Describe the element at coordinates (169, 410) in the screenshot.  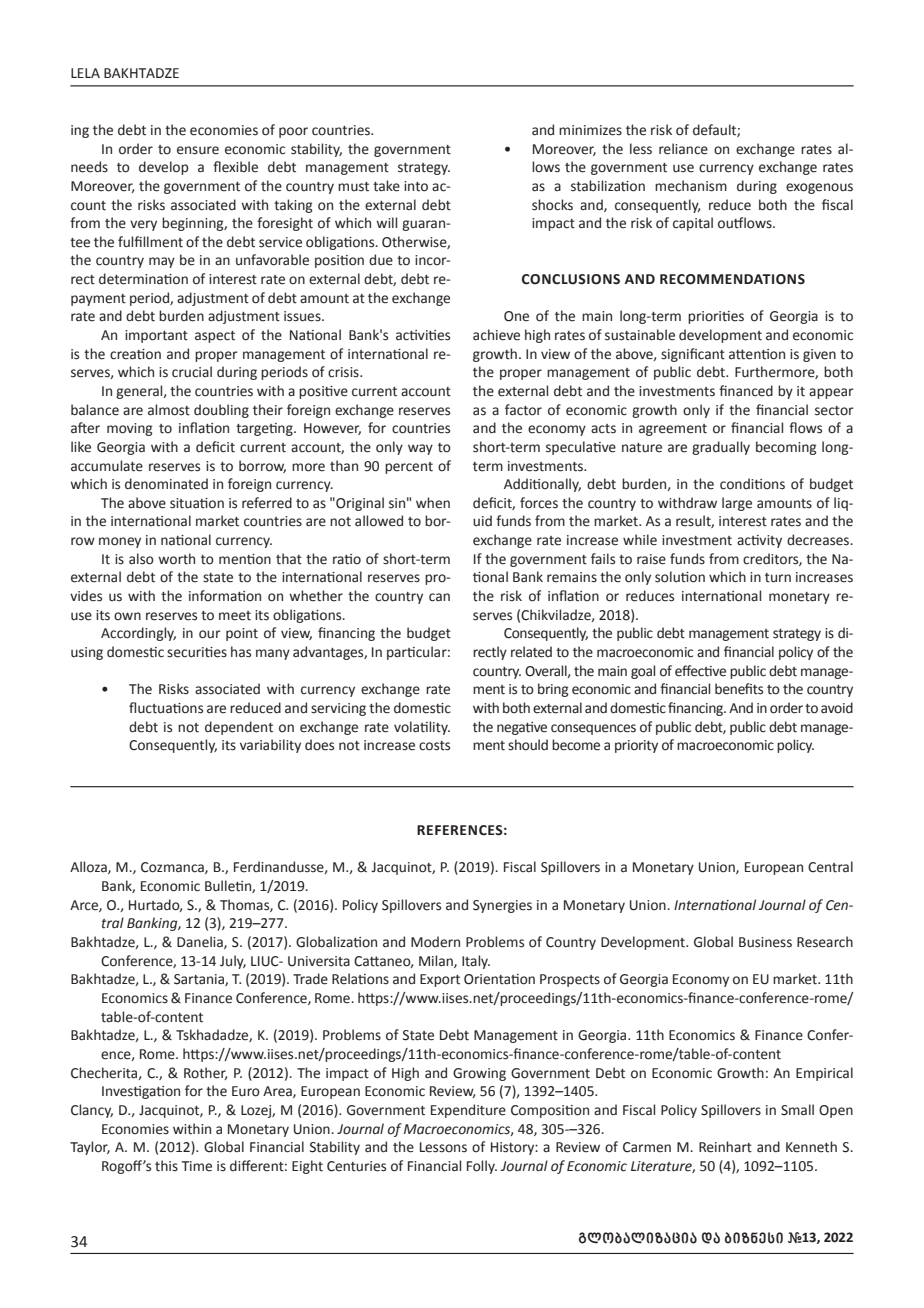
I see `almost` at that location.
